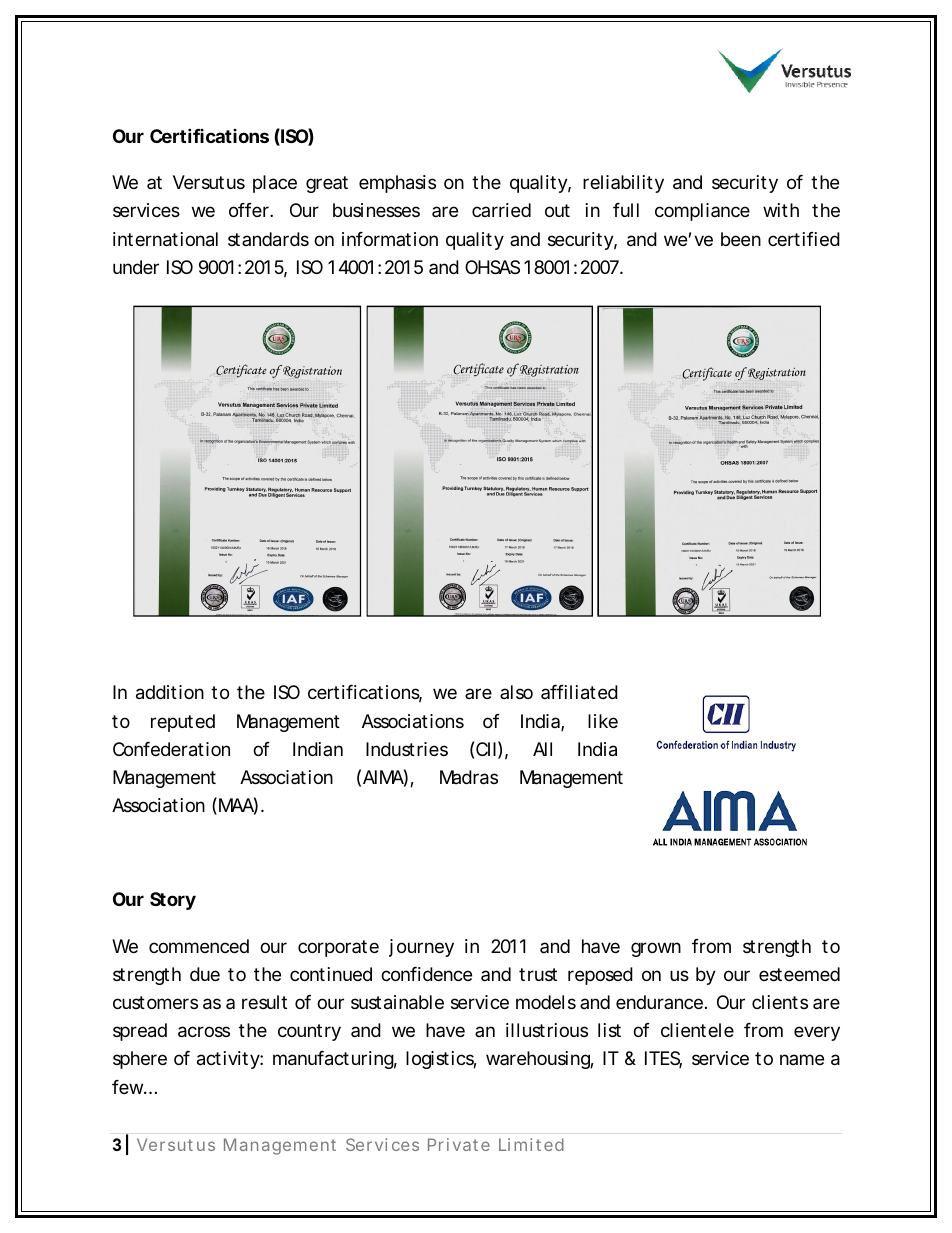 The image size is (952, 1233). Describe the element at coordinates (228, 1060) in the screenshot. I see `activity` at that location.
